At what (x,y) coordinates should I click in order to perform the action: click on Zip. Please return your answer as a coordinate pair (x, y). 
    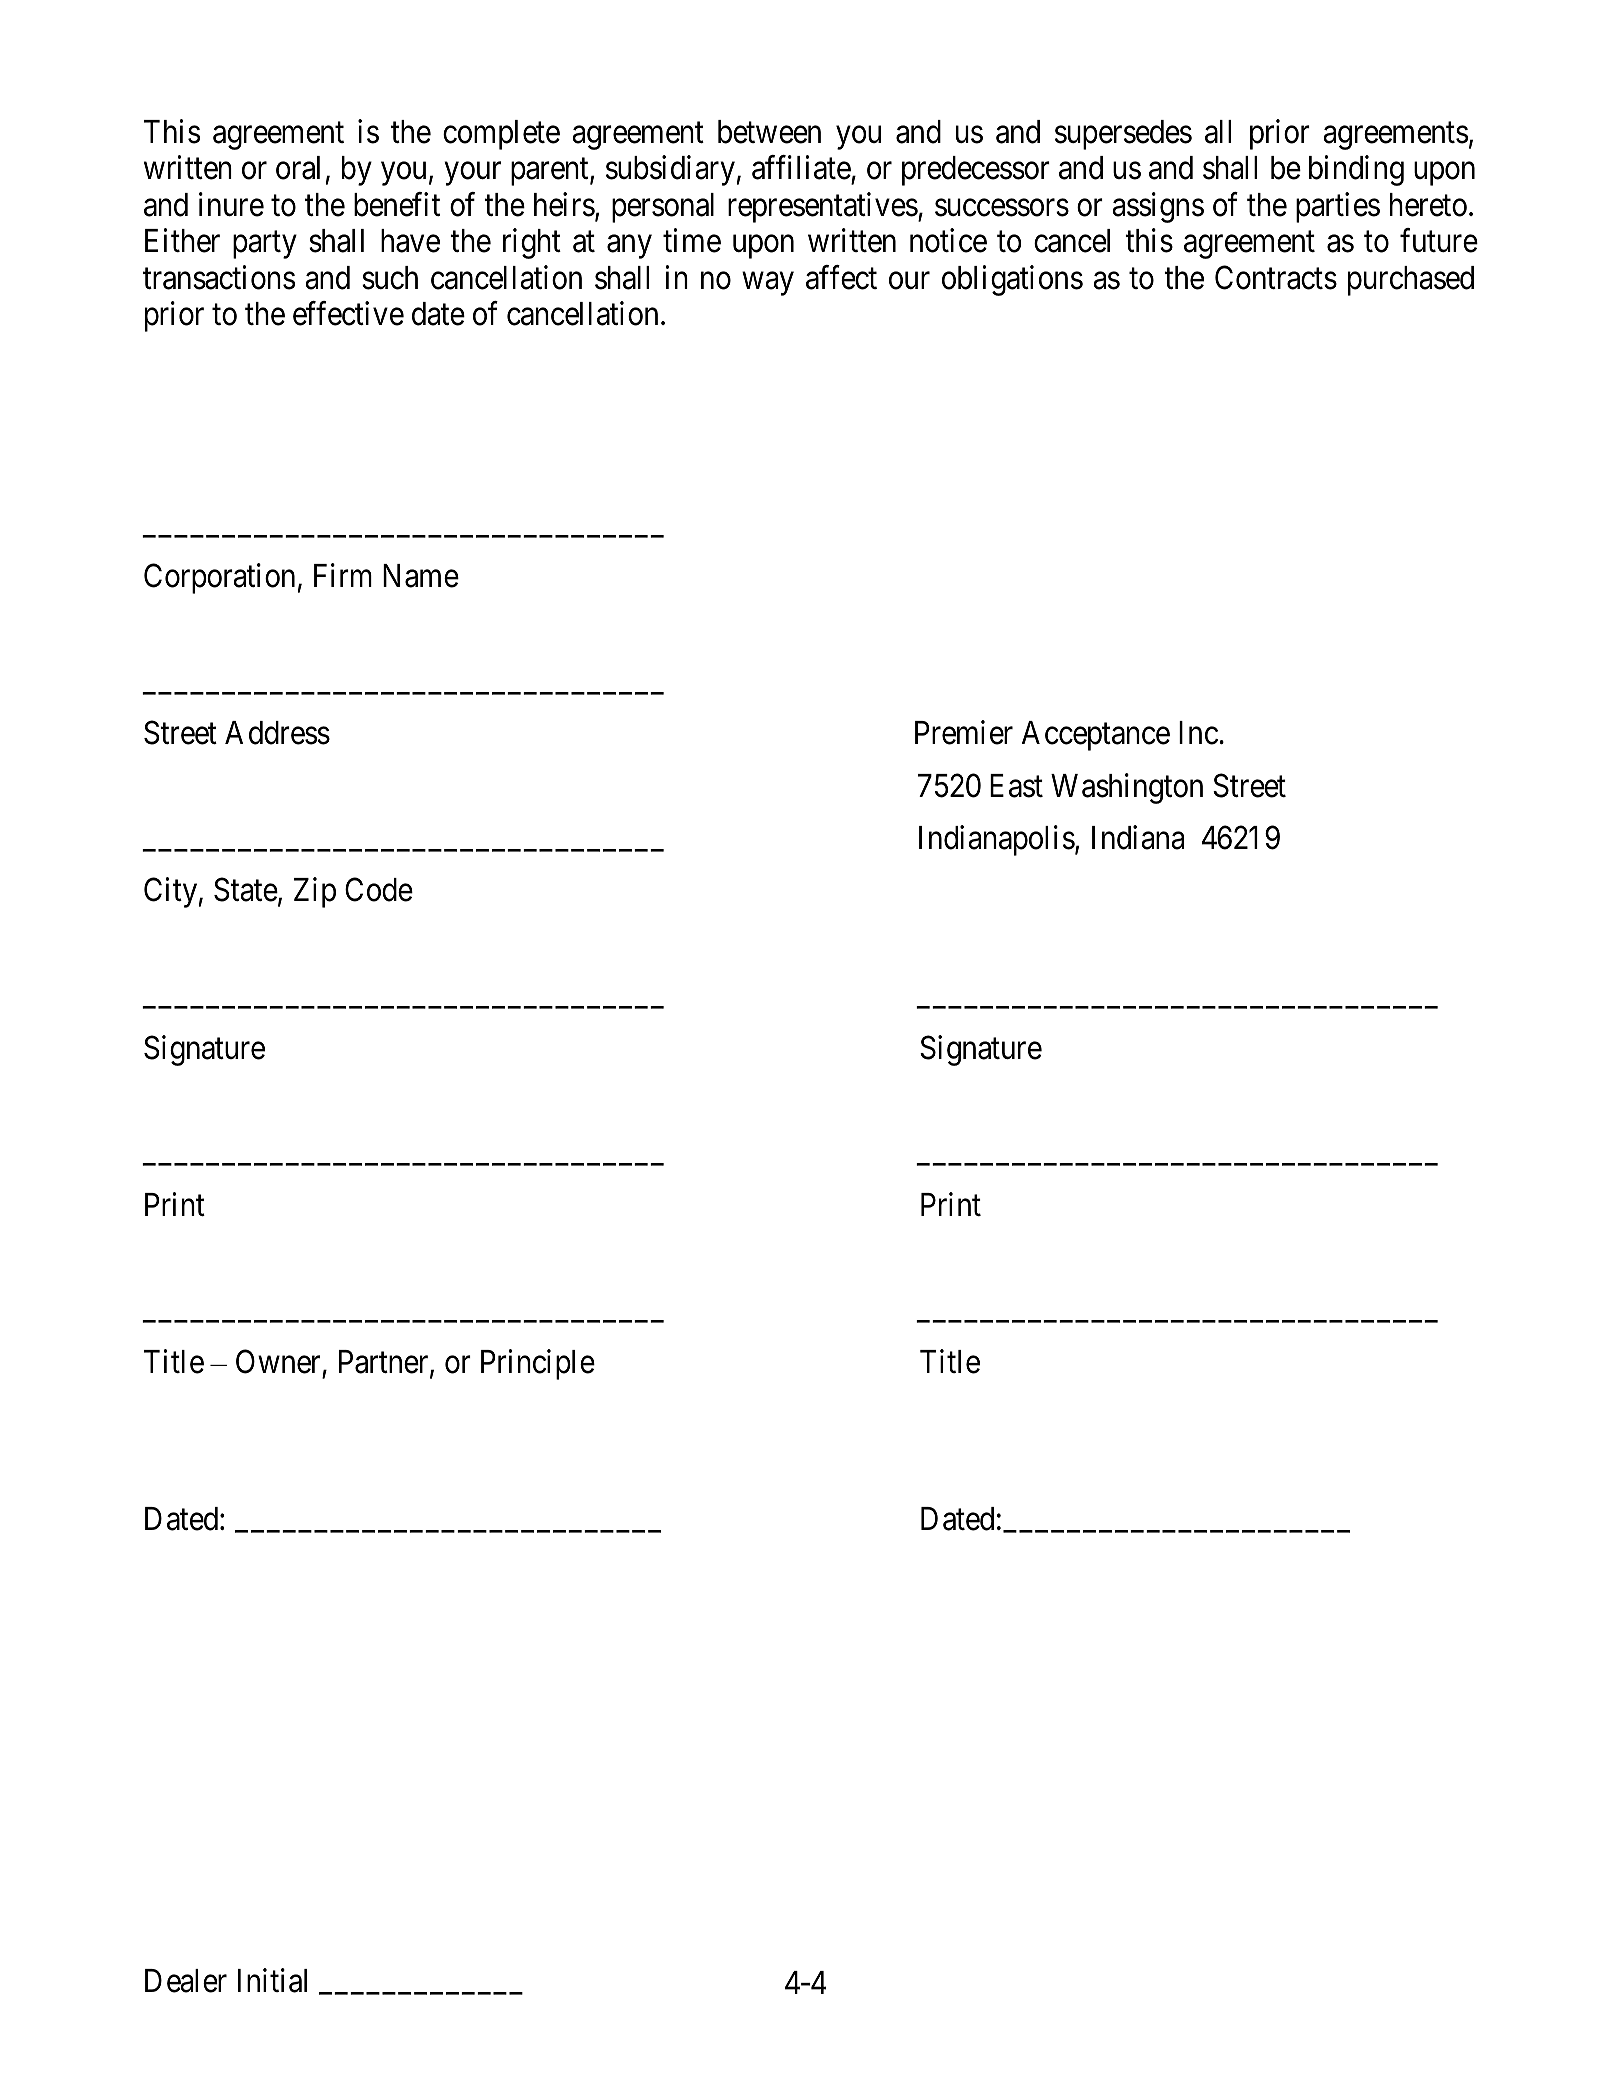
    Looking at the image, I should click on (315, 893).
